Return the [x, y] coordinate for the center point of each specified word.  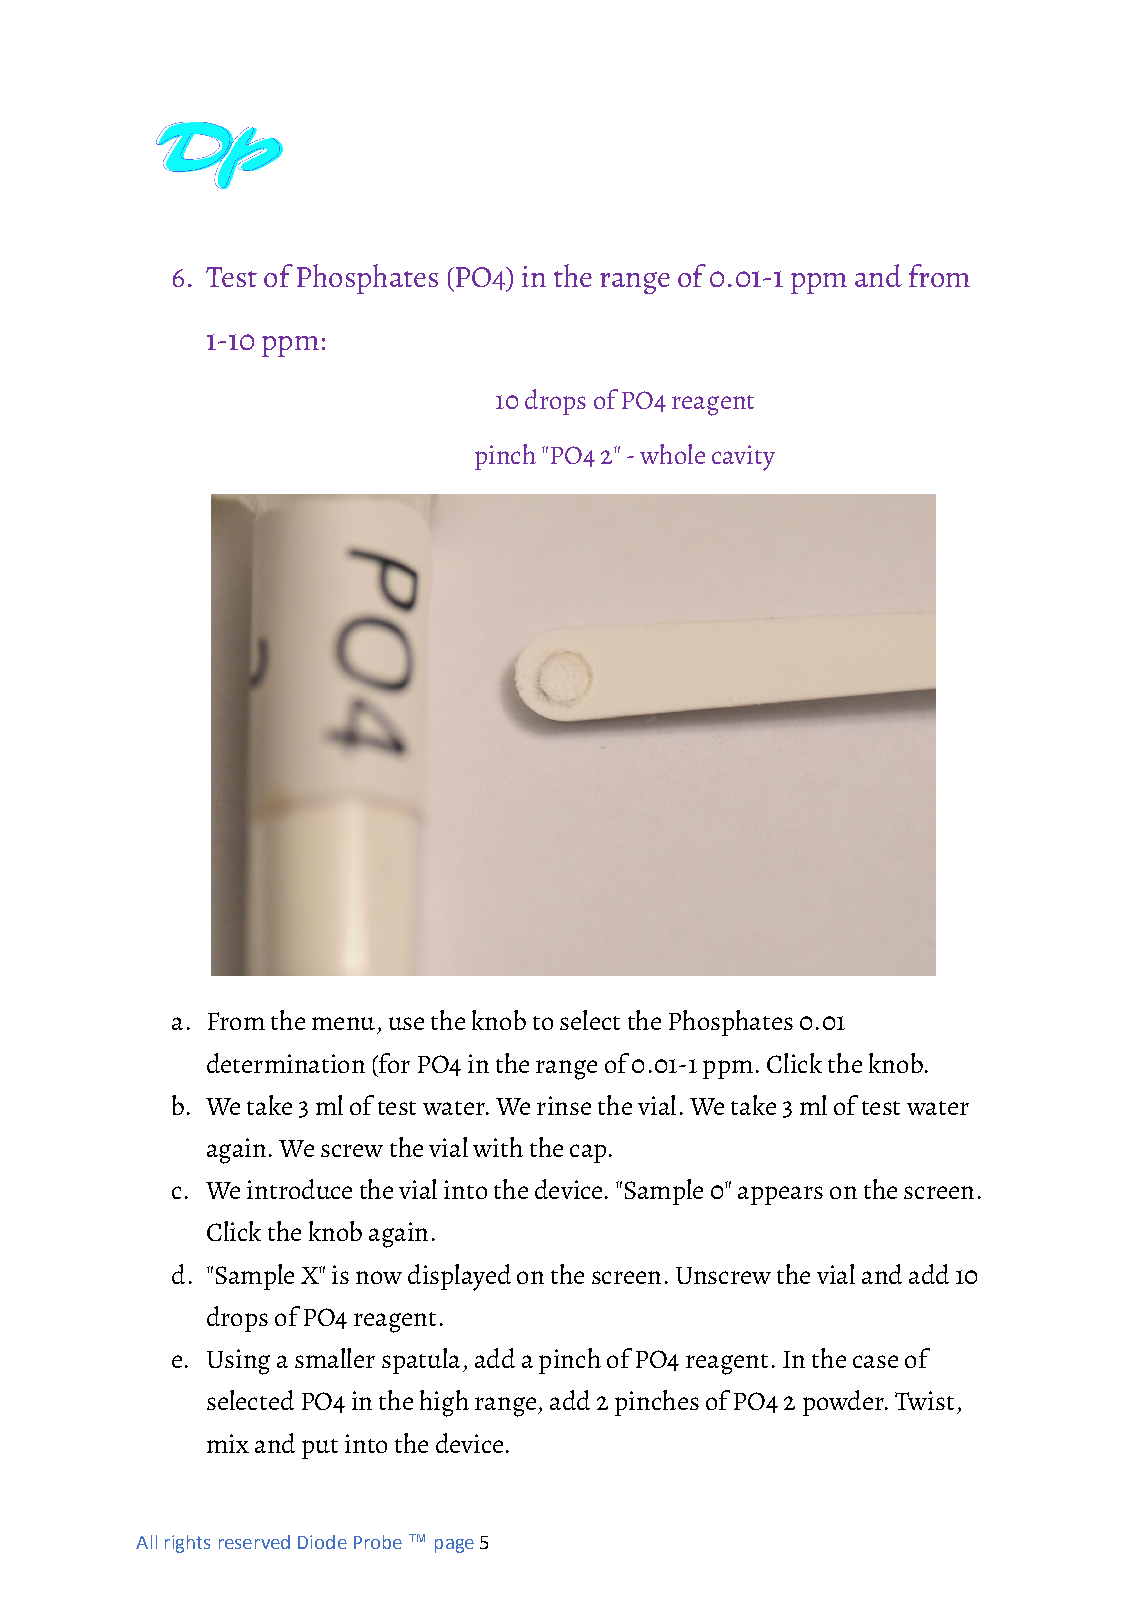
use [406, 1023]
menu [343, 1023]
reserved [254, 1542]
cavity [743, 458]
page [454, 1546]
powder [844, 1403]
